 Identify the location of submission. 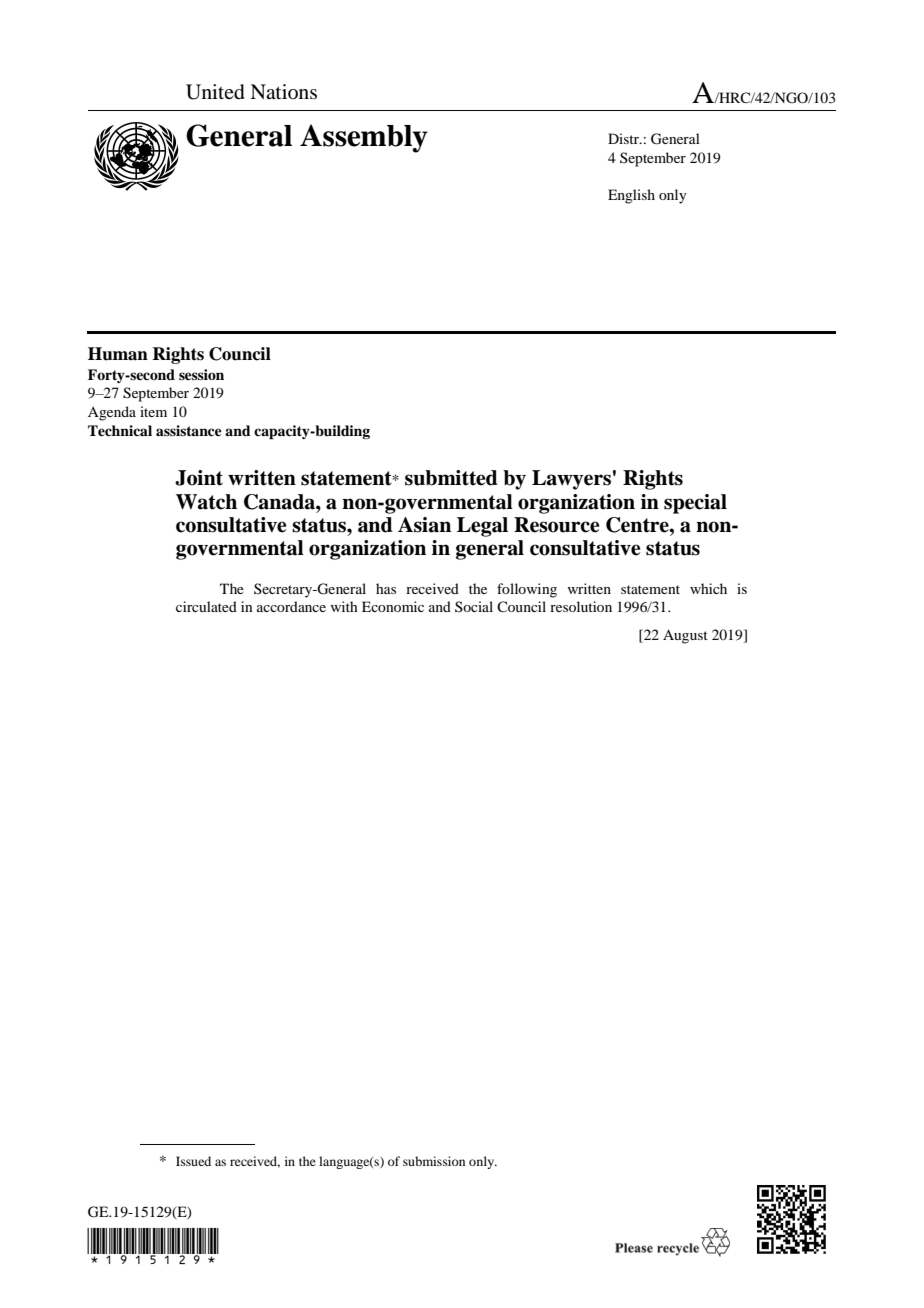
(434, 1161).
